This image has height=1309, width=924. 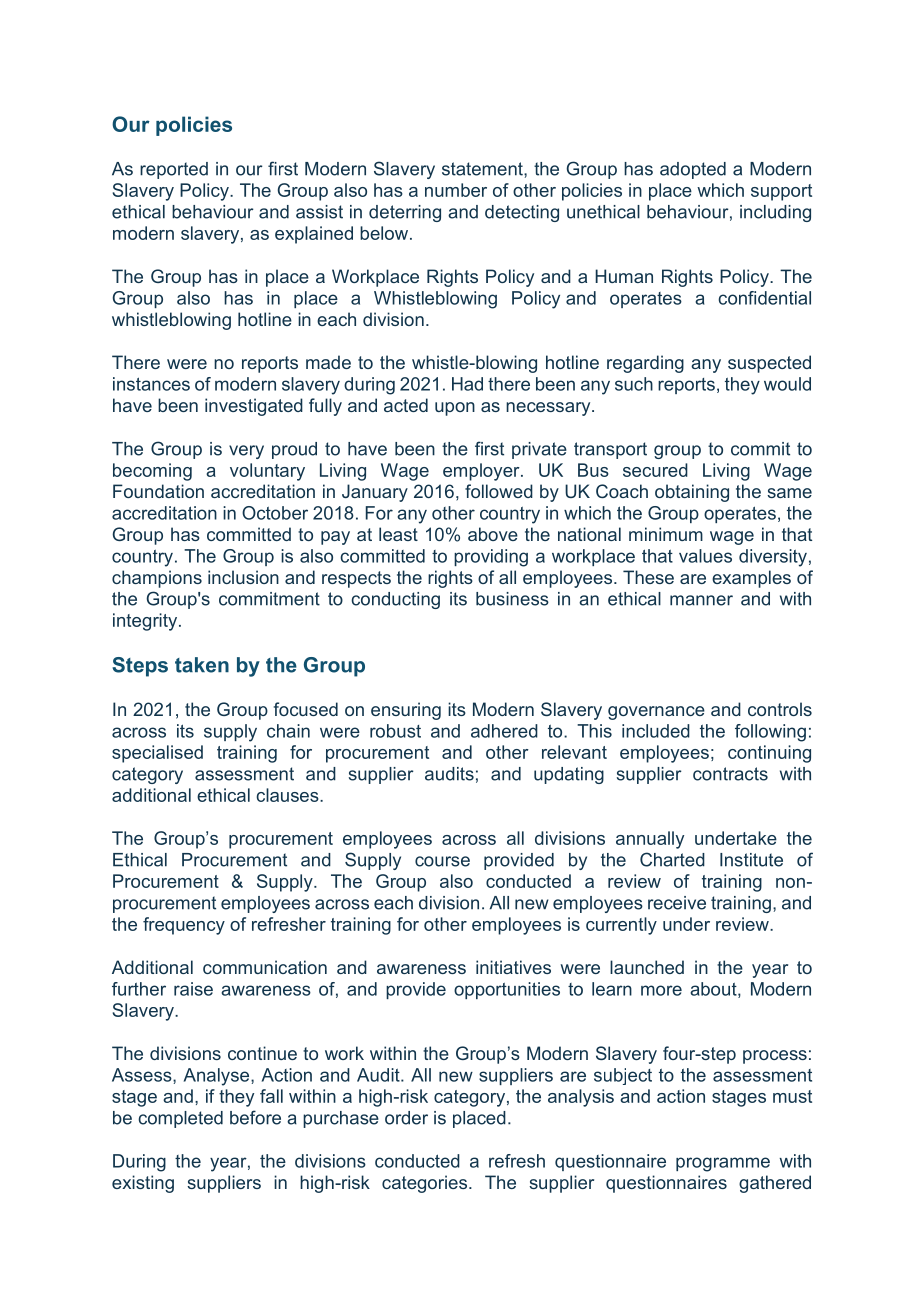 What do you see at coordinates (184, 926) in the image?
I see `frequency` at bounding box center [184, 926].
